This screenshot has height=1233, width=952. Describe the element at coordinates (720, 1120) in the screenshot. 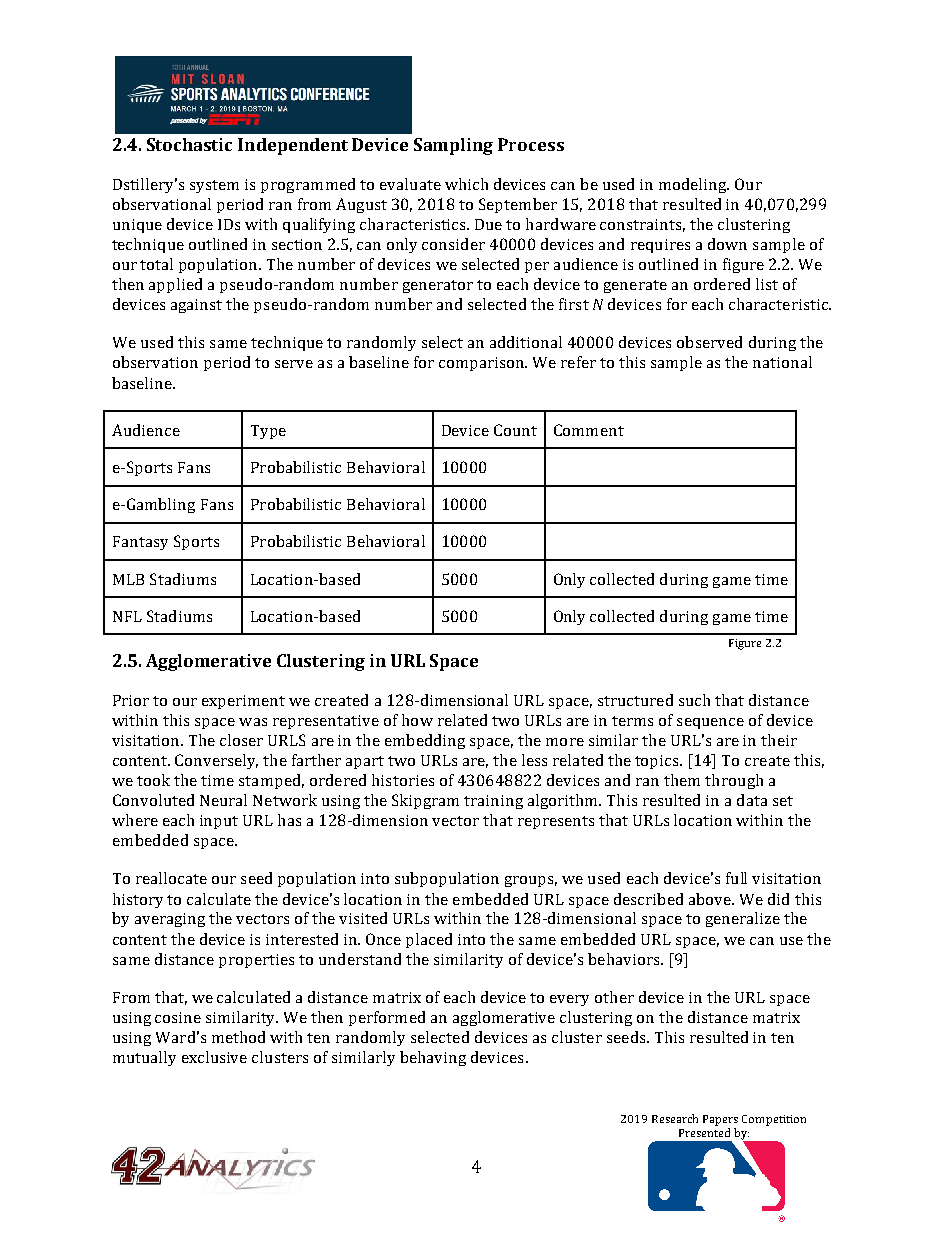

I see `Papers` at that location.
